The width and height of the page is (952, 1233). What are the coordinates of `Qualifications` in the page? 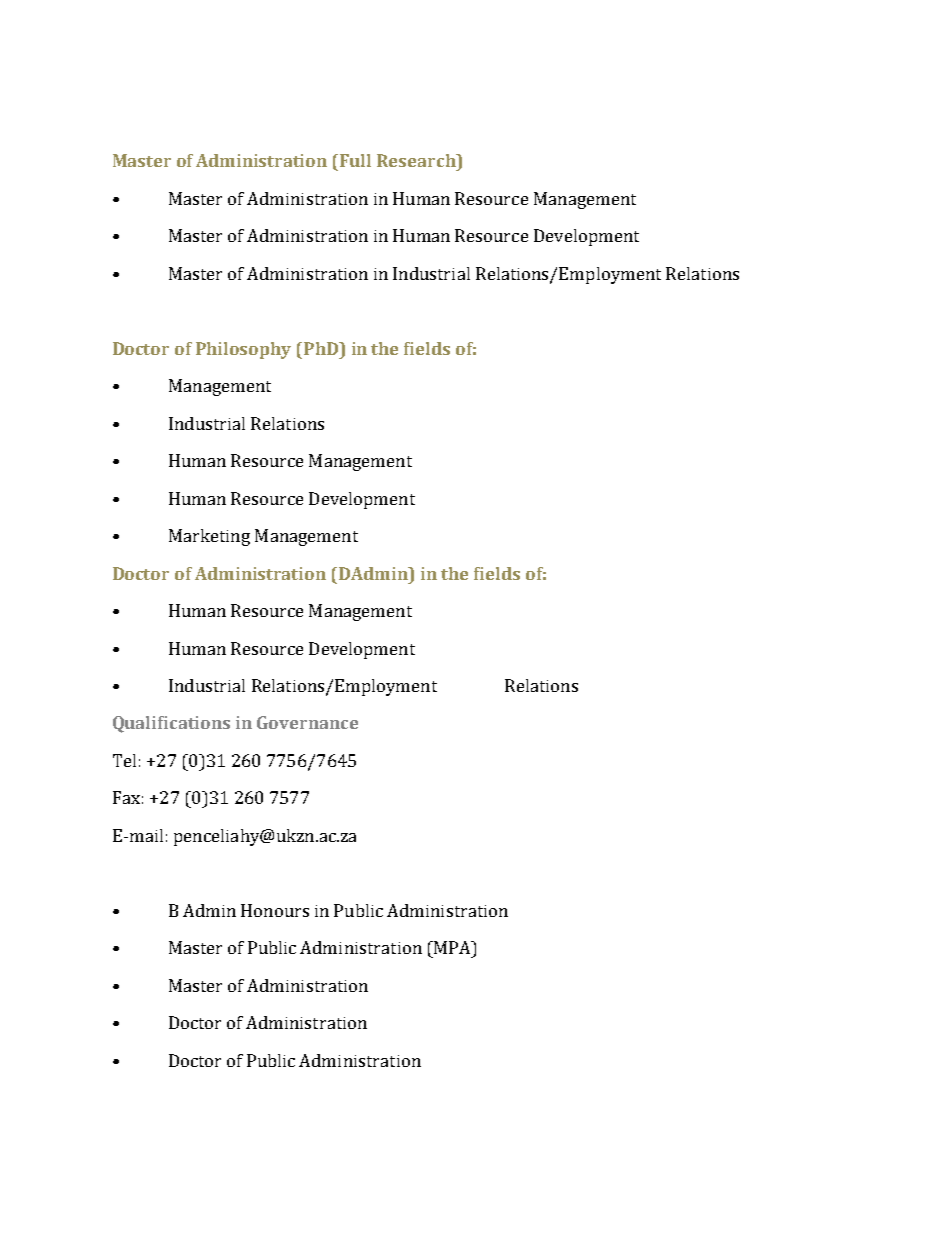 It's located at (171, 724).
